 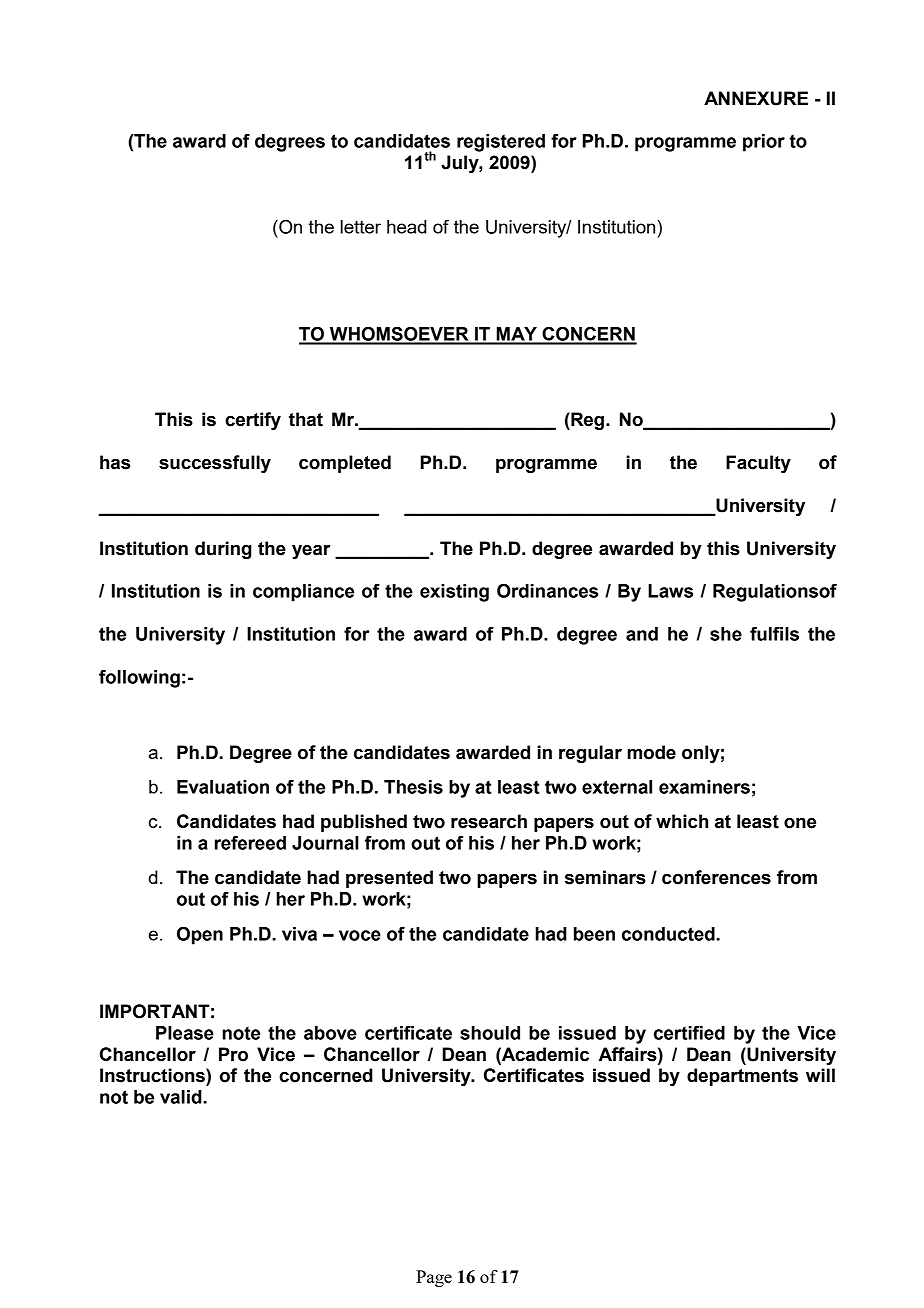 I want to click on prior, so click(x=764, y=143).
